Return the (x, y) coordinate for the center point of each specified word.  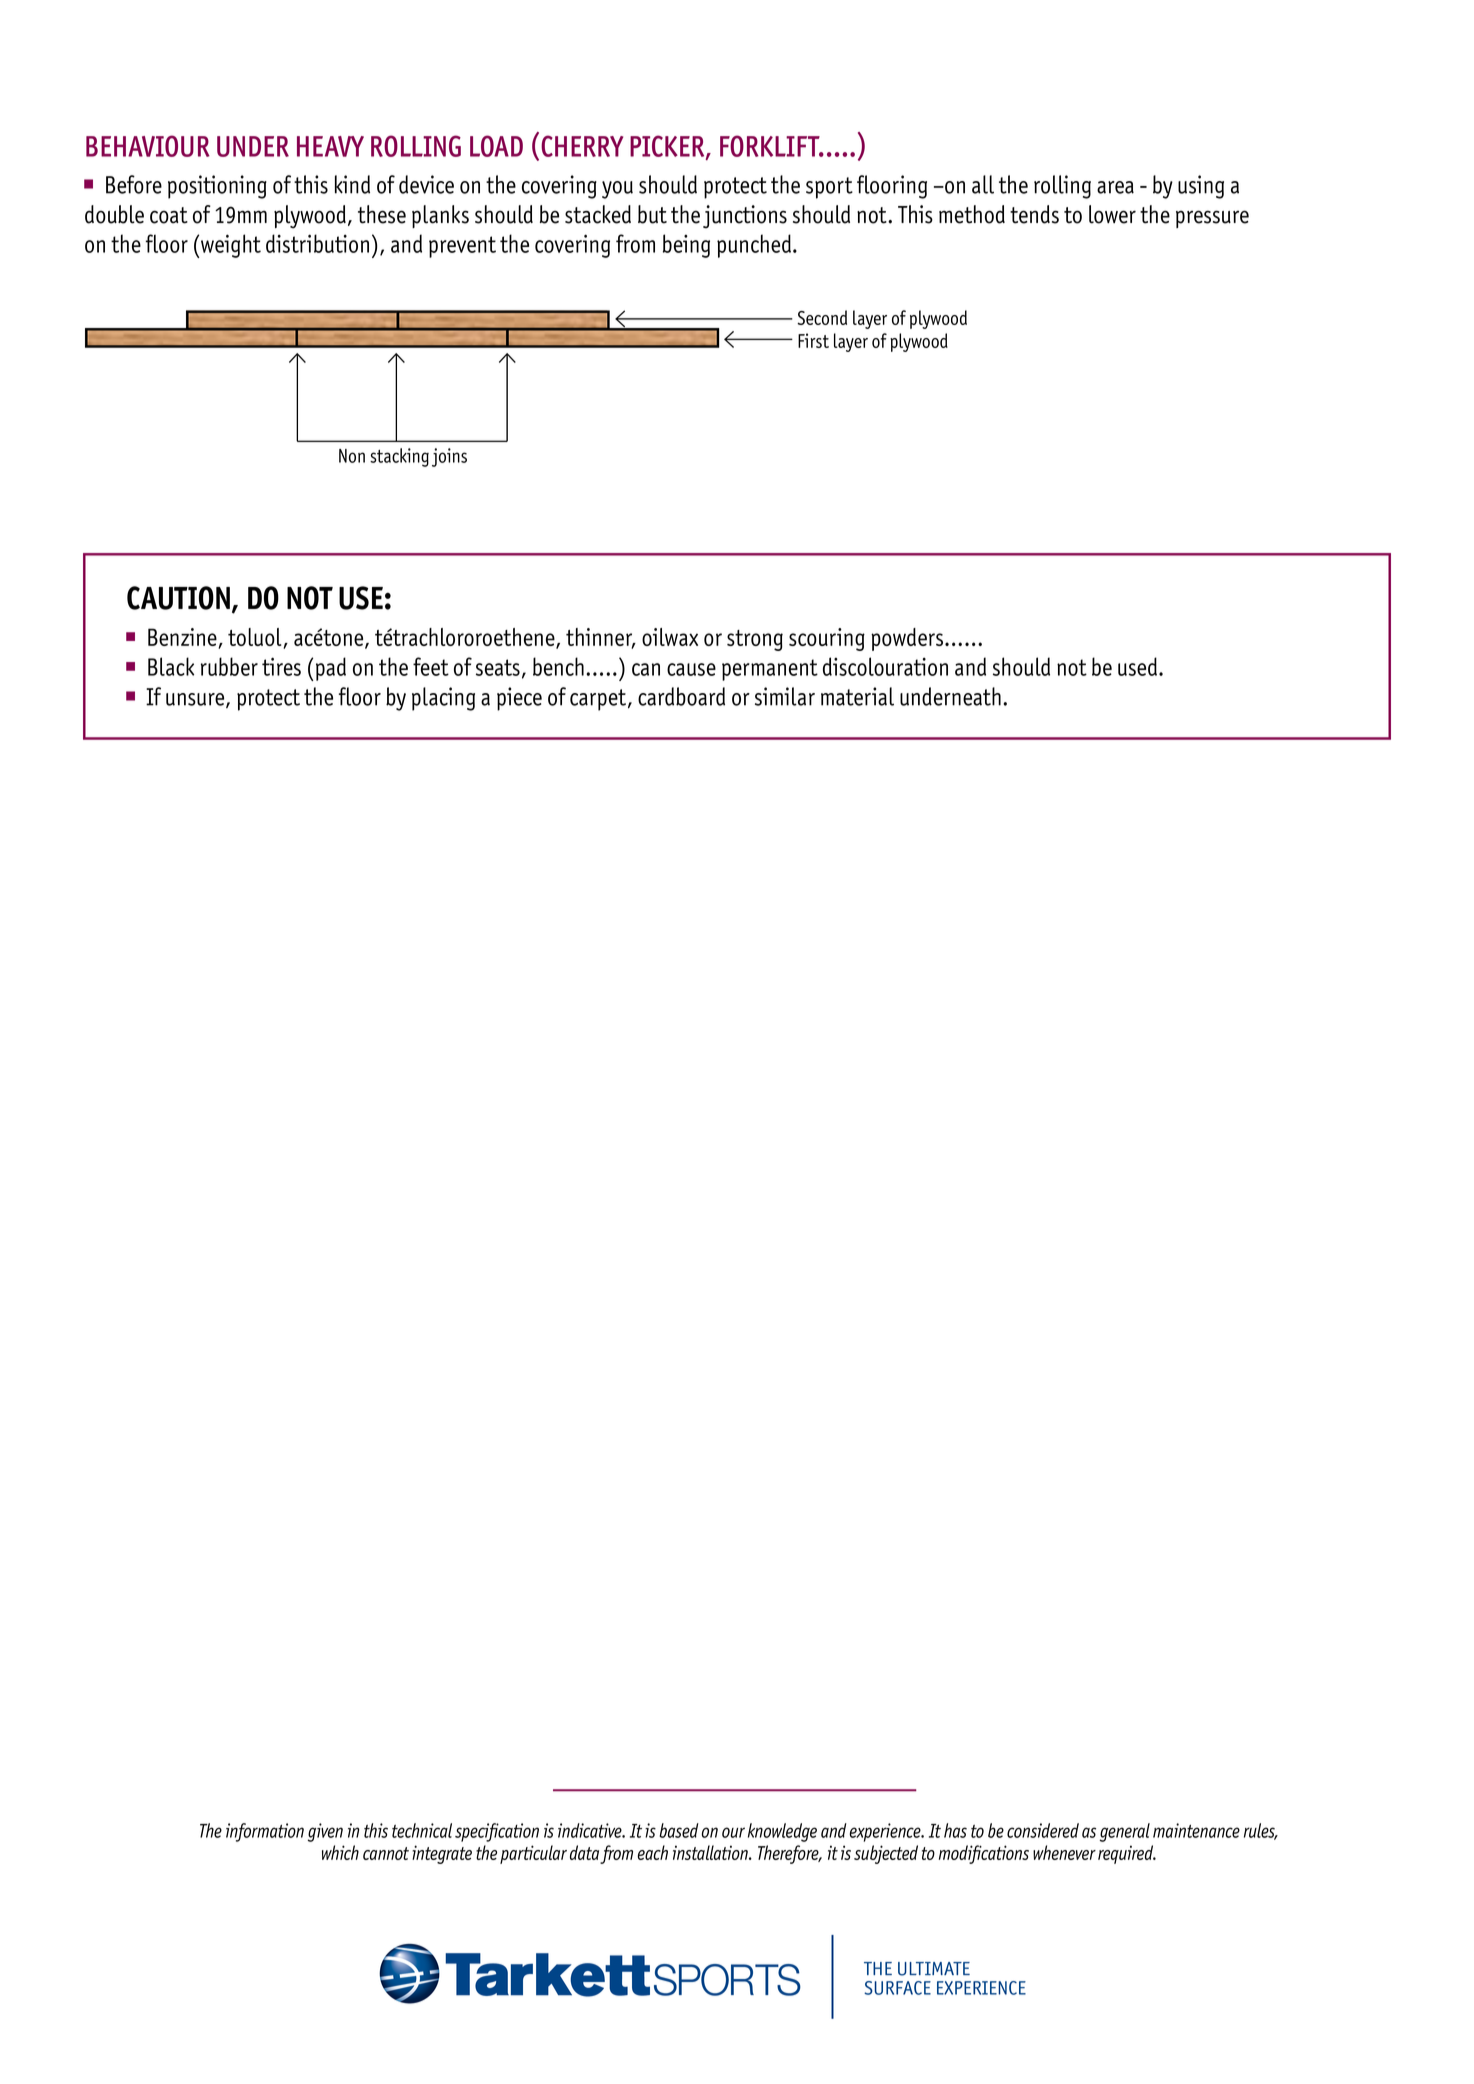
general (1125, 1832)
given (325, 1832)
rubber (229, 666)
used (1139, 666)
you (617, 190)
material (857, 696)
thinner (600, 638)
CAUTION (178, 598)
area (1115, 187)
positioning (217, 187)
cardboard (681, 696)
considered (1043, 1830)
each (653, 1852)
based (679, 1830)
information (265, 1832)
